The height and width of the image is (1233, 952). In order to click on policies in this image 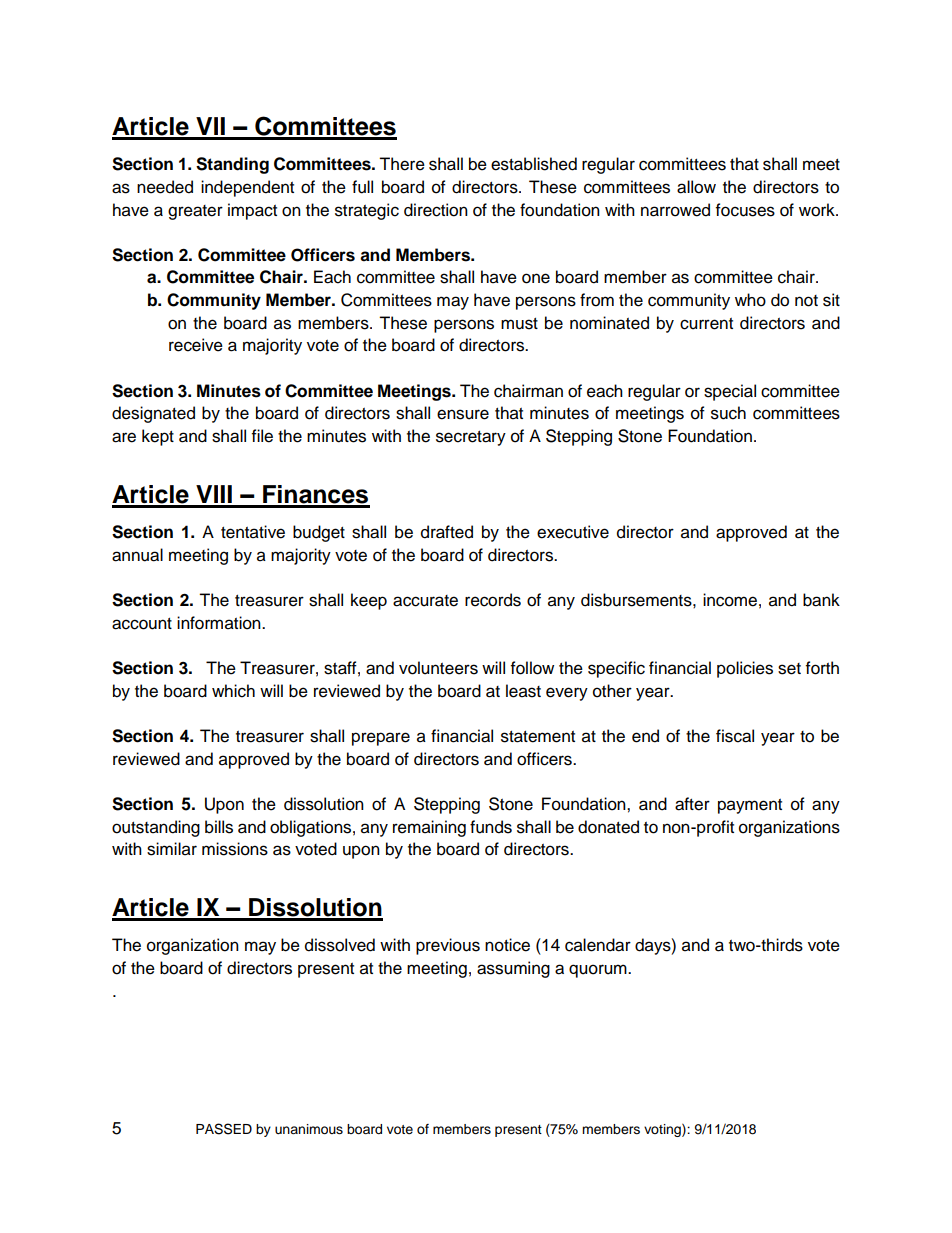, I will do `click(745, 669)`.
